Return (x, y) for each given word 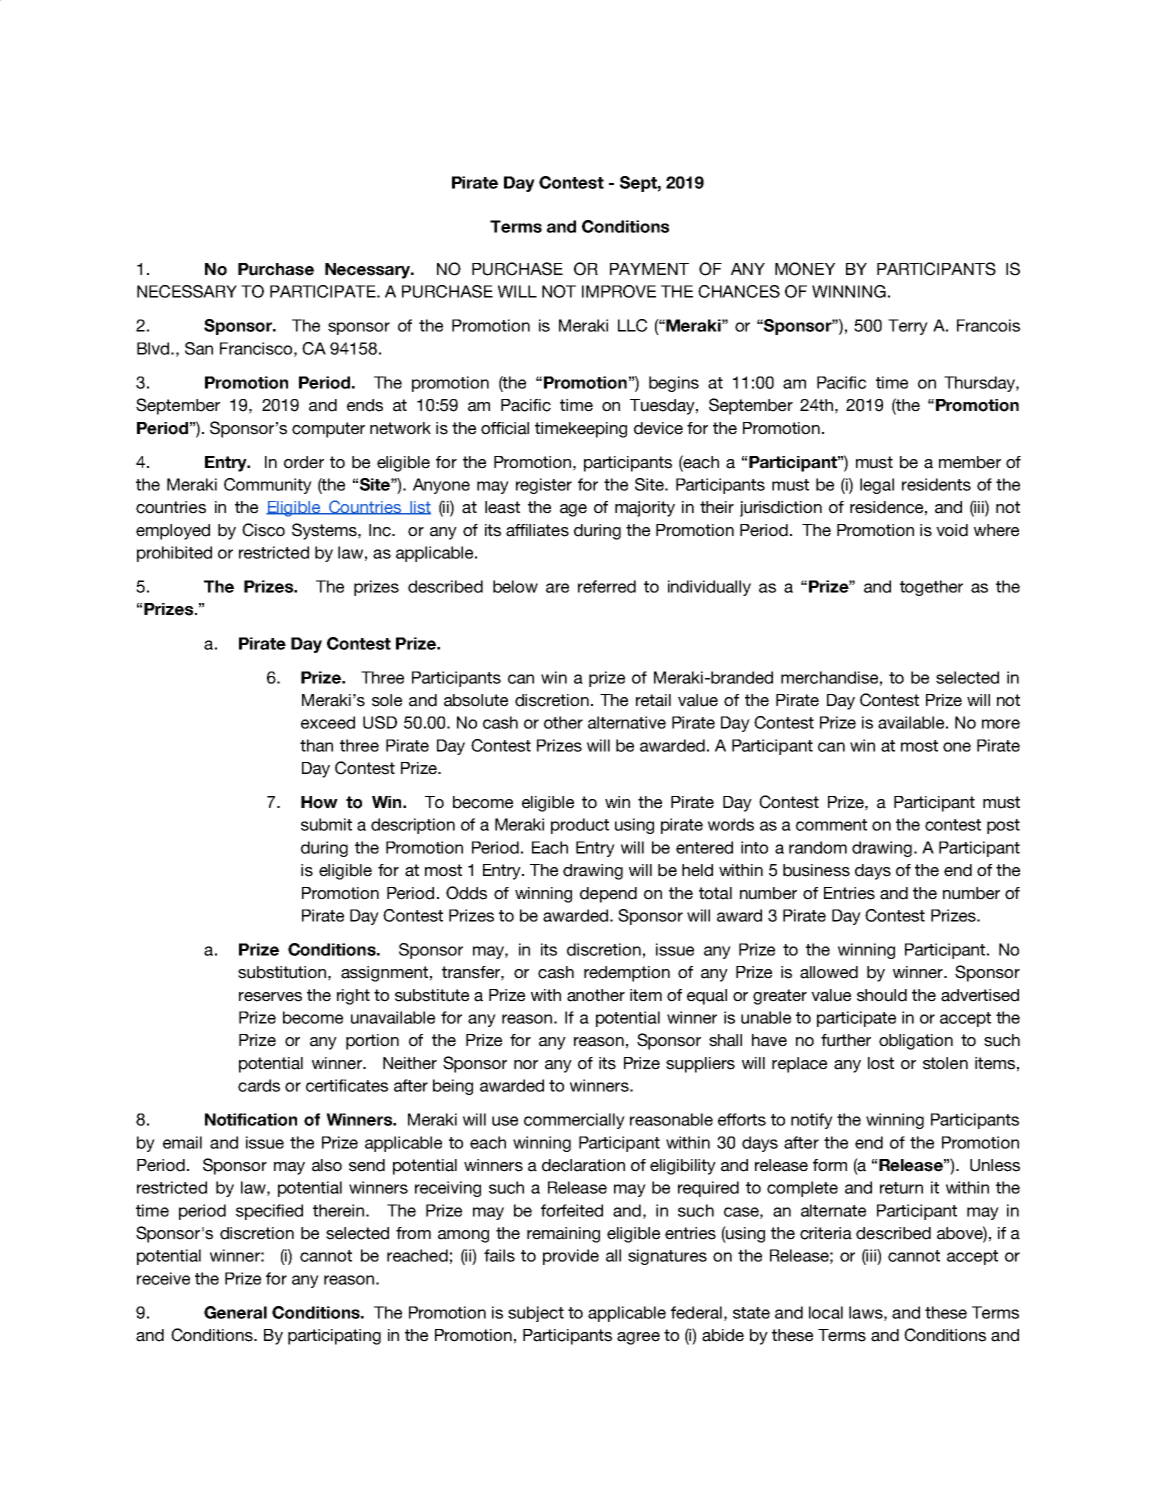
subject (536, 1314)
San (199, 348)
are (557, 588)
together (931, 588)
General (235, 1312)
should (882, 995)
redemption (627, 974)
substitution (282, 972)
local (826, 1312)
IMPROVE (619, 291)
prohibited (174, 554)
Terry (908, 327)
